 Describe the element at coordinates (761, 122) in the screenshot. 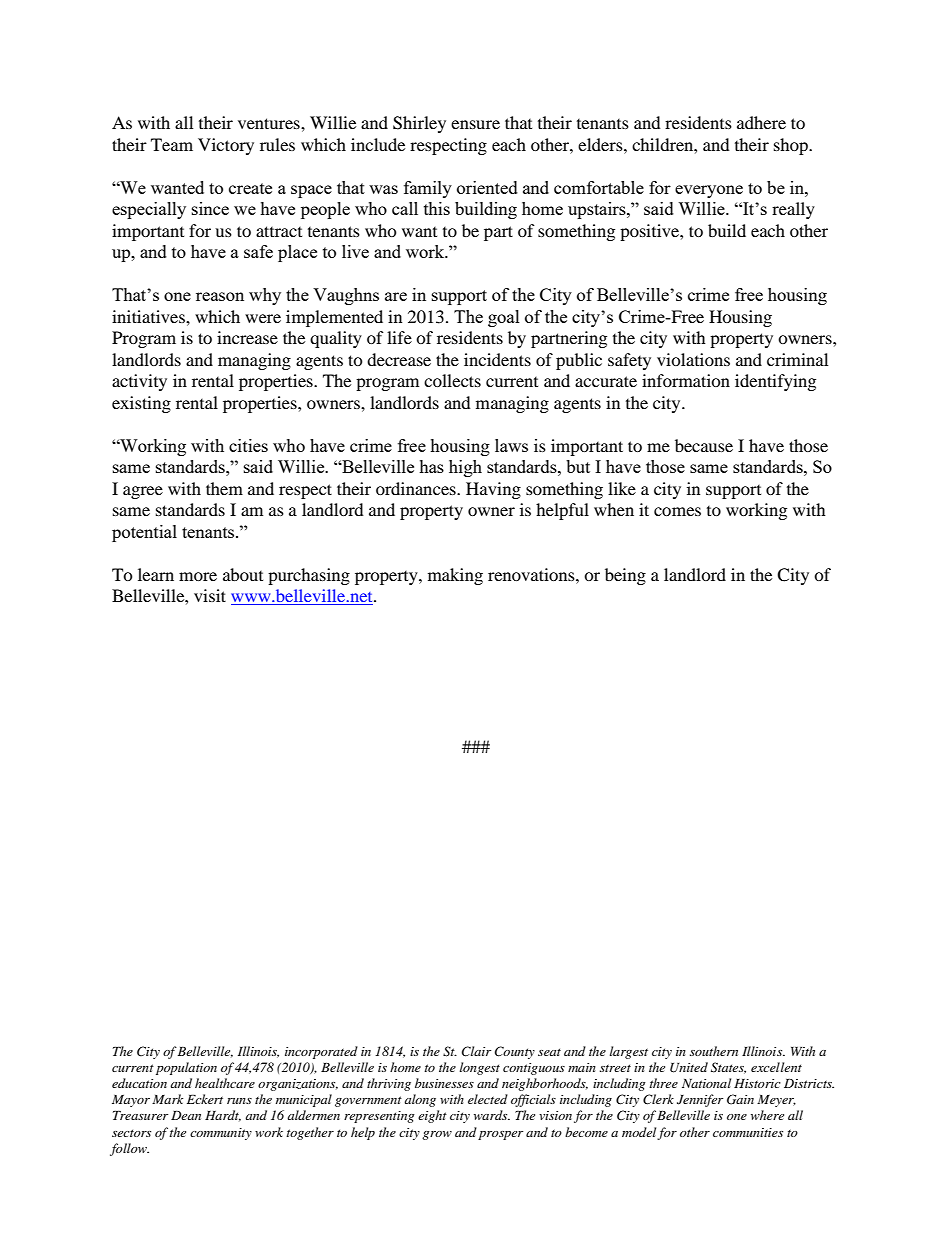

I see `adhere` at that location.
